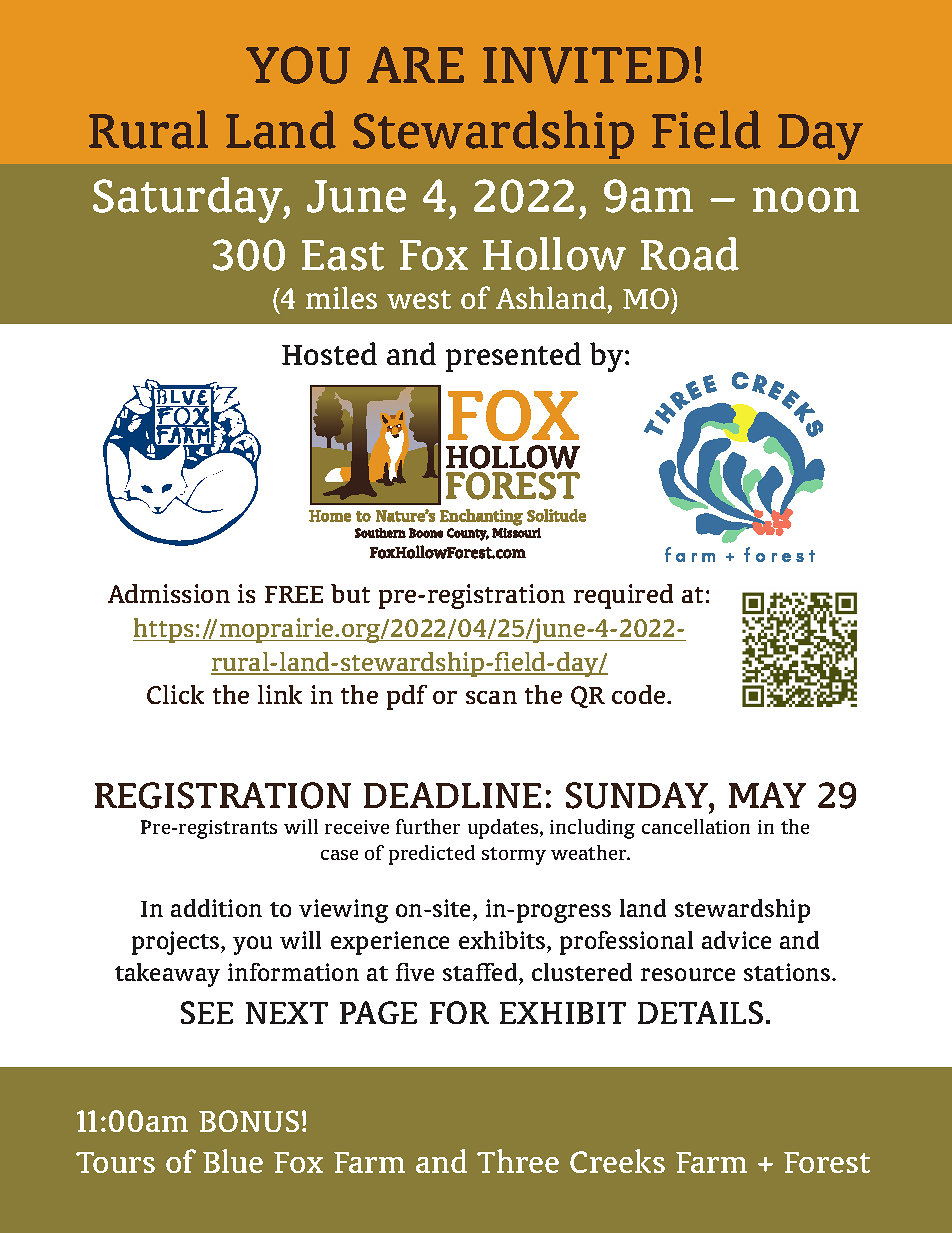 The height and width of the image is (1233, 952). Describe the element at coordinates (175, 694) in the image. I see `Click` at that location.
